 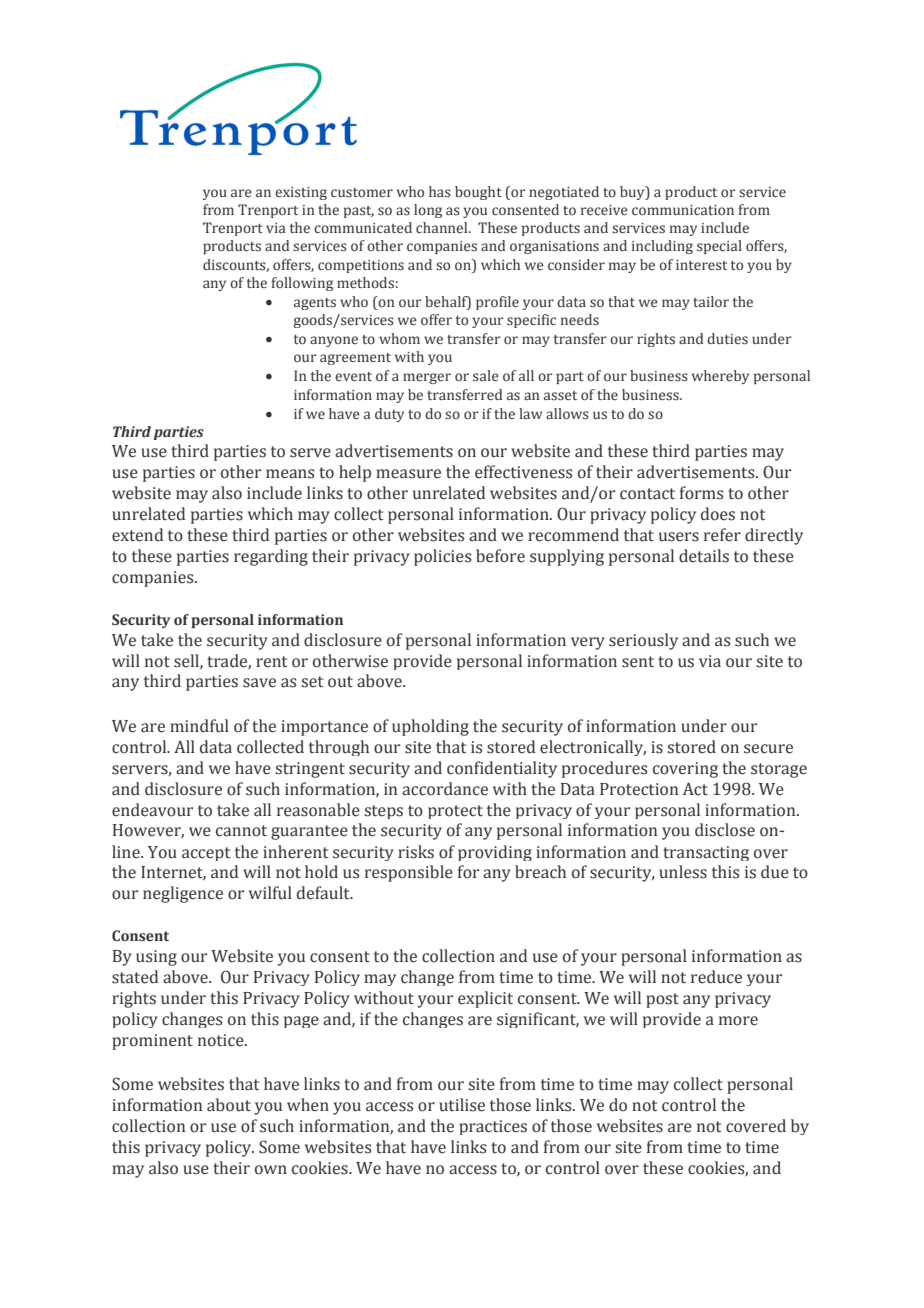 What do you see at coordinates (768, 749) in the screenshot?
I see `secure` at bounding box center [768, 749].
